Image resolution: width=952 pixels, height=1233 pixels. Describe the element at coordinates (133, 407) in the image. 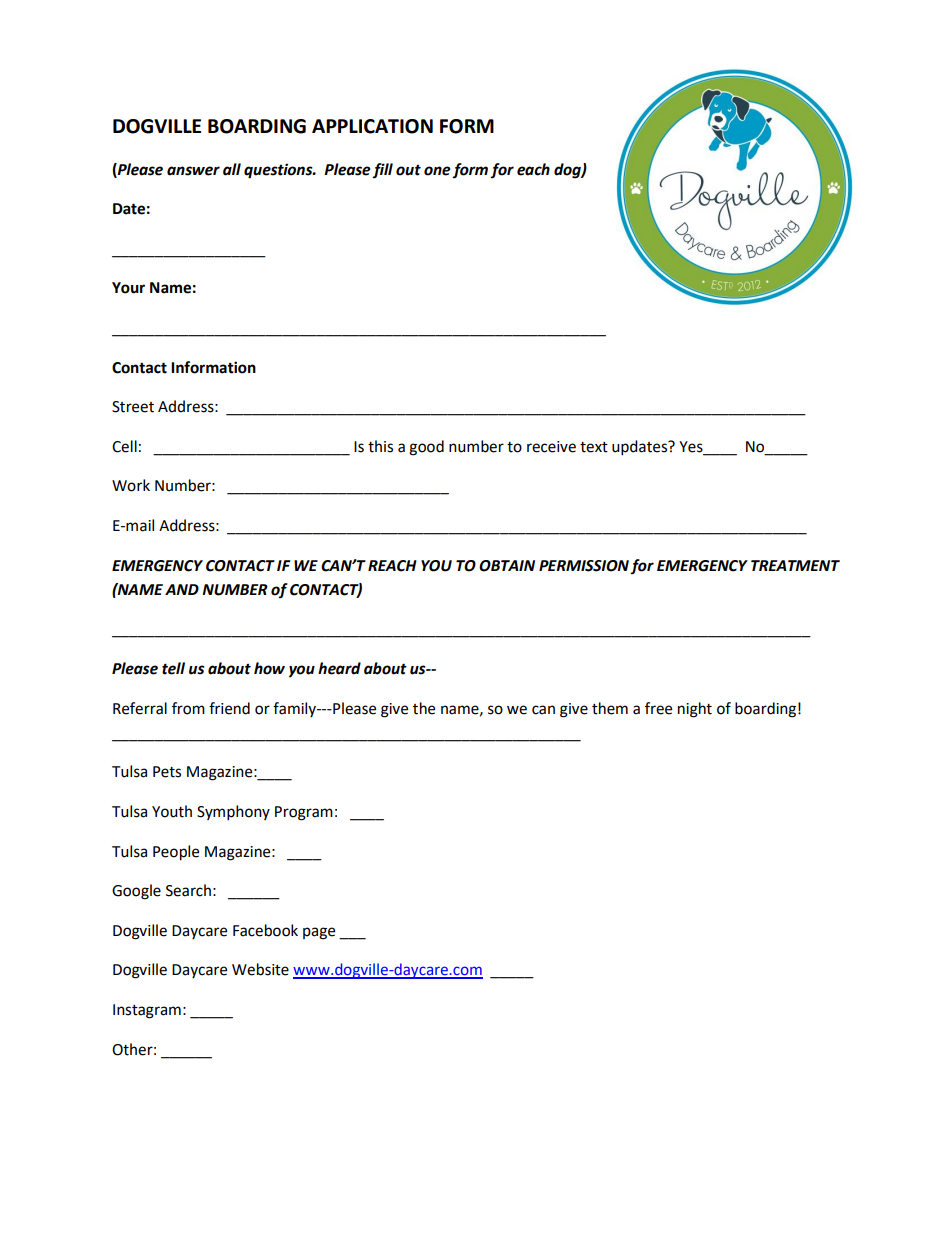

I see `Street` at that location.
